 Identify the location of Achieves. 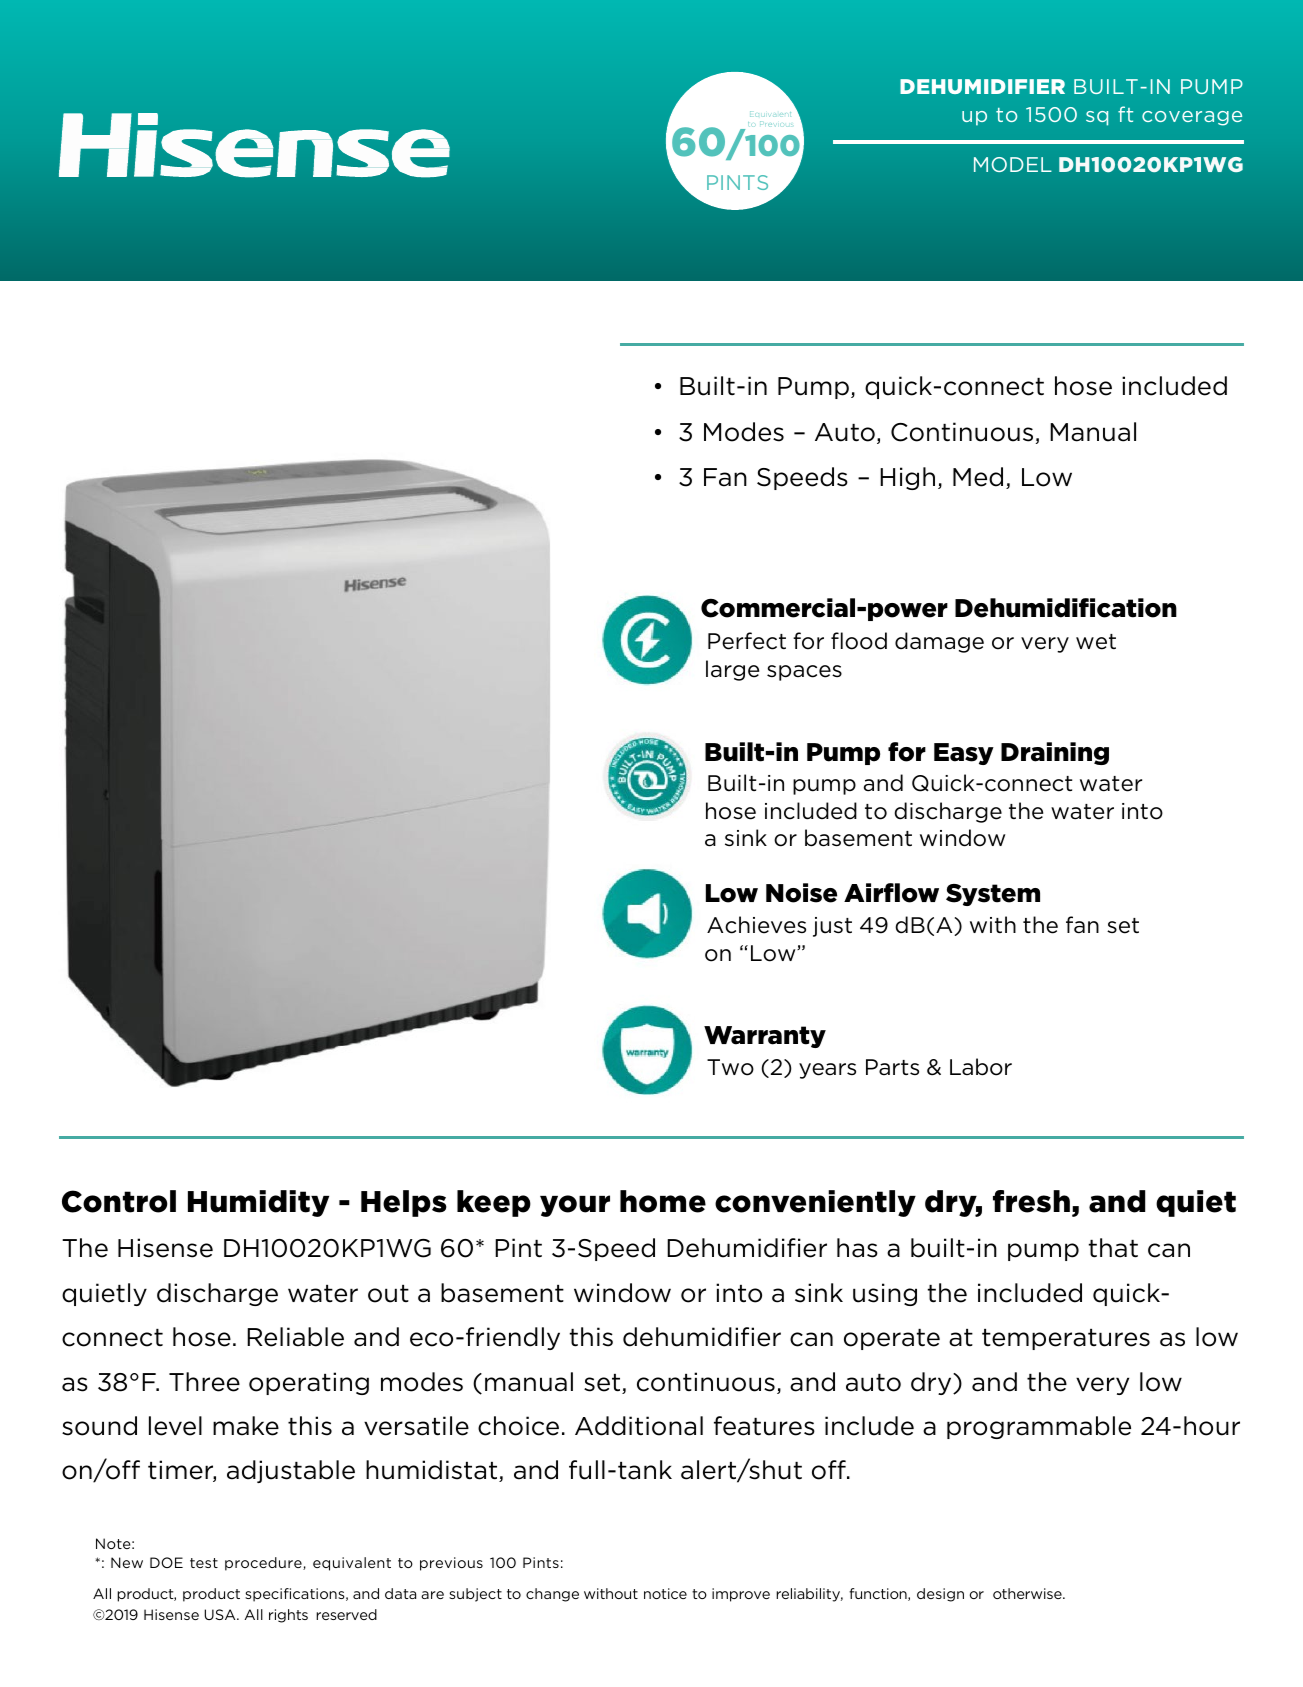
(756, 925).
